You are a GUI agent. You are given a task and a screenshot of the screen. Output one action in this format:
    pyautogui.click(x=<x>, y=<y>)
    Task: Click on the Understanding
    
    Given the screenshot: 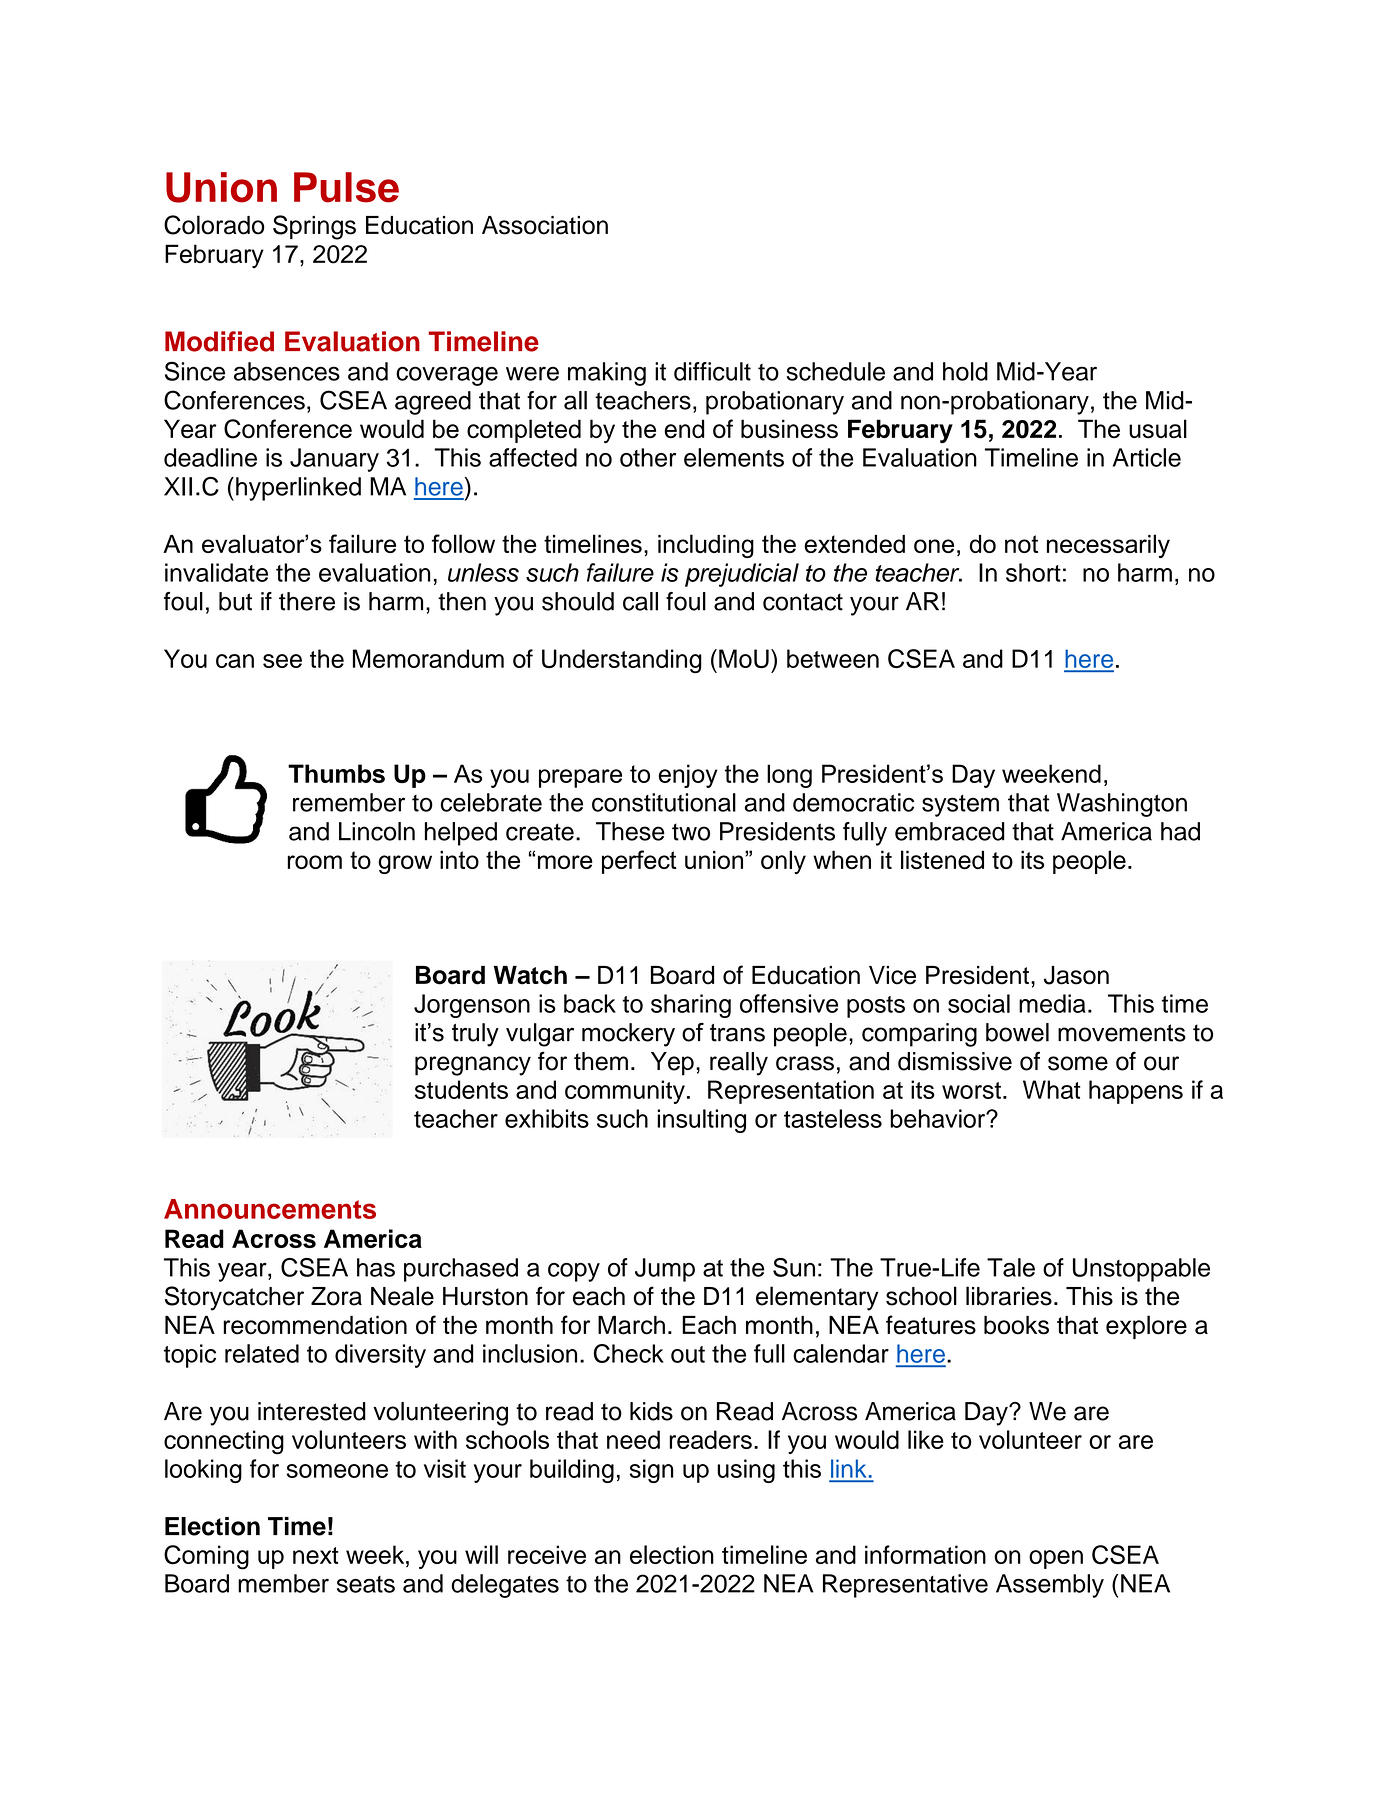 What is the action you would take?
    pyautogui.click(x=622, y=661)
